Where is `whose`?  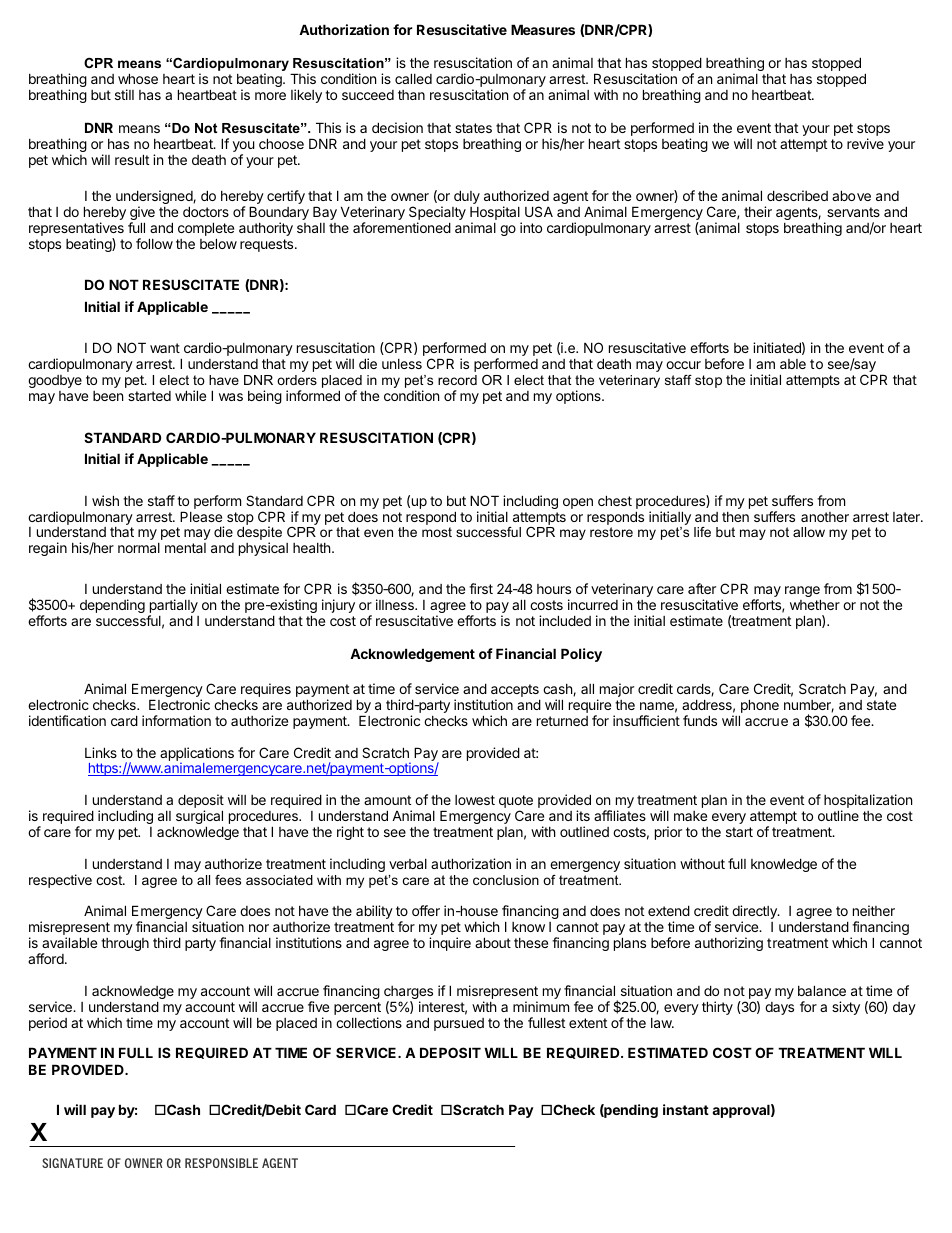 whose is located at coordinates (138, 78).
